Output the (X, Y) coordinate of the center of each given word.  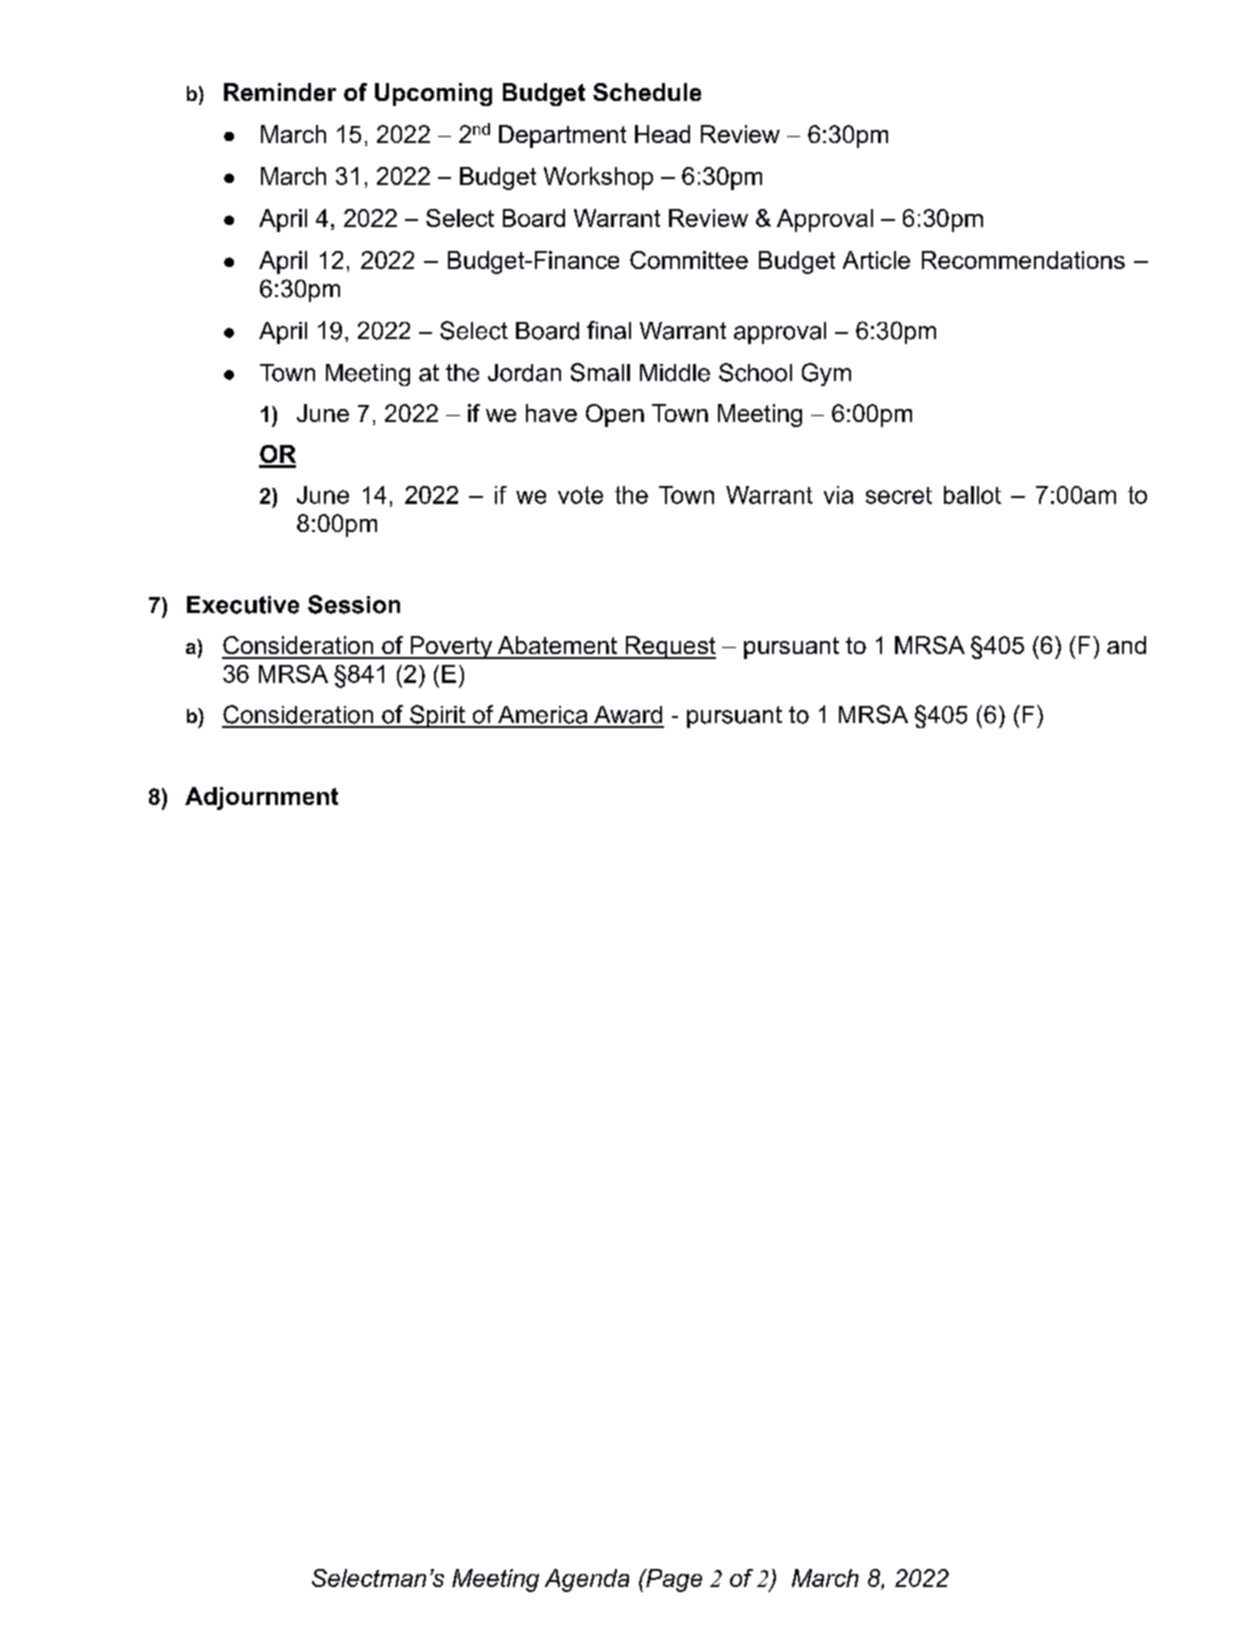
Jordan (524, 373)
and (1126, 645)
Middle (675, 373)
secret (899, 495)
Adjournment (261, 798)
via (838, 495)
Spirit (437, 716)
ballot (972, 495)
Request (669, 647)
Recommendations (1023, 260)
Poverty (451, 647)
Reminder (280, 92)
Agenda (587, 1580)
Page (673, 1580)
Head (662, 134)
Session (354, 604)
